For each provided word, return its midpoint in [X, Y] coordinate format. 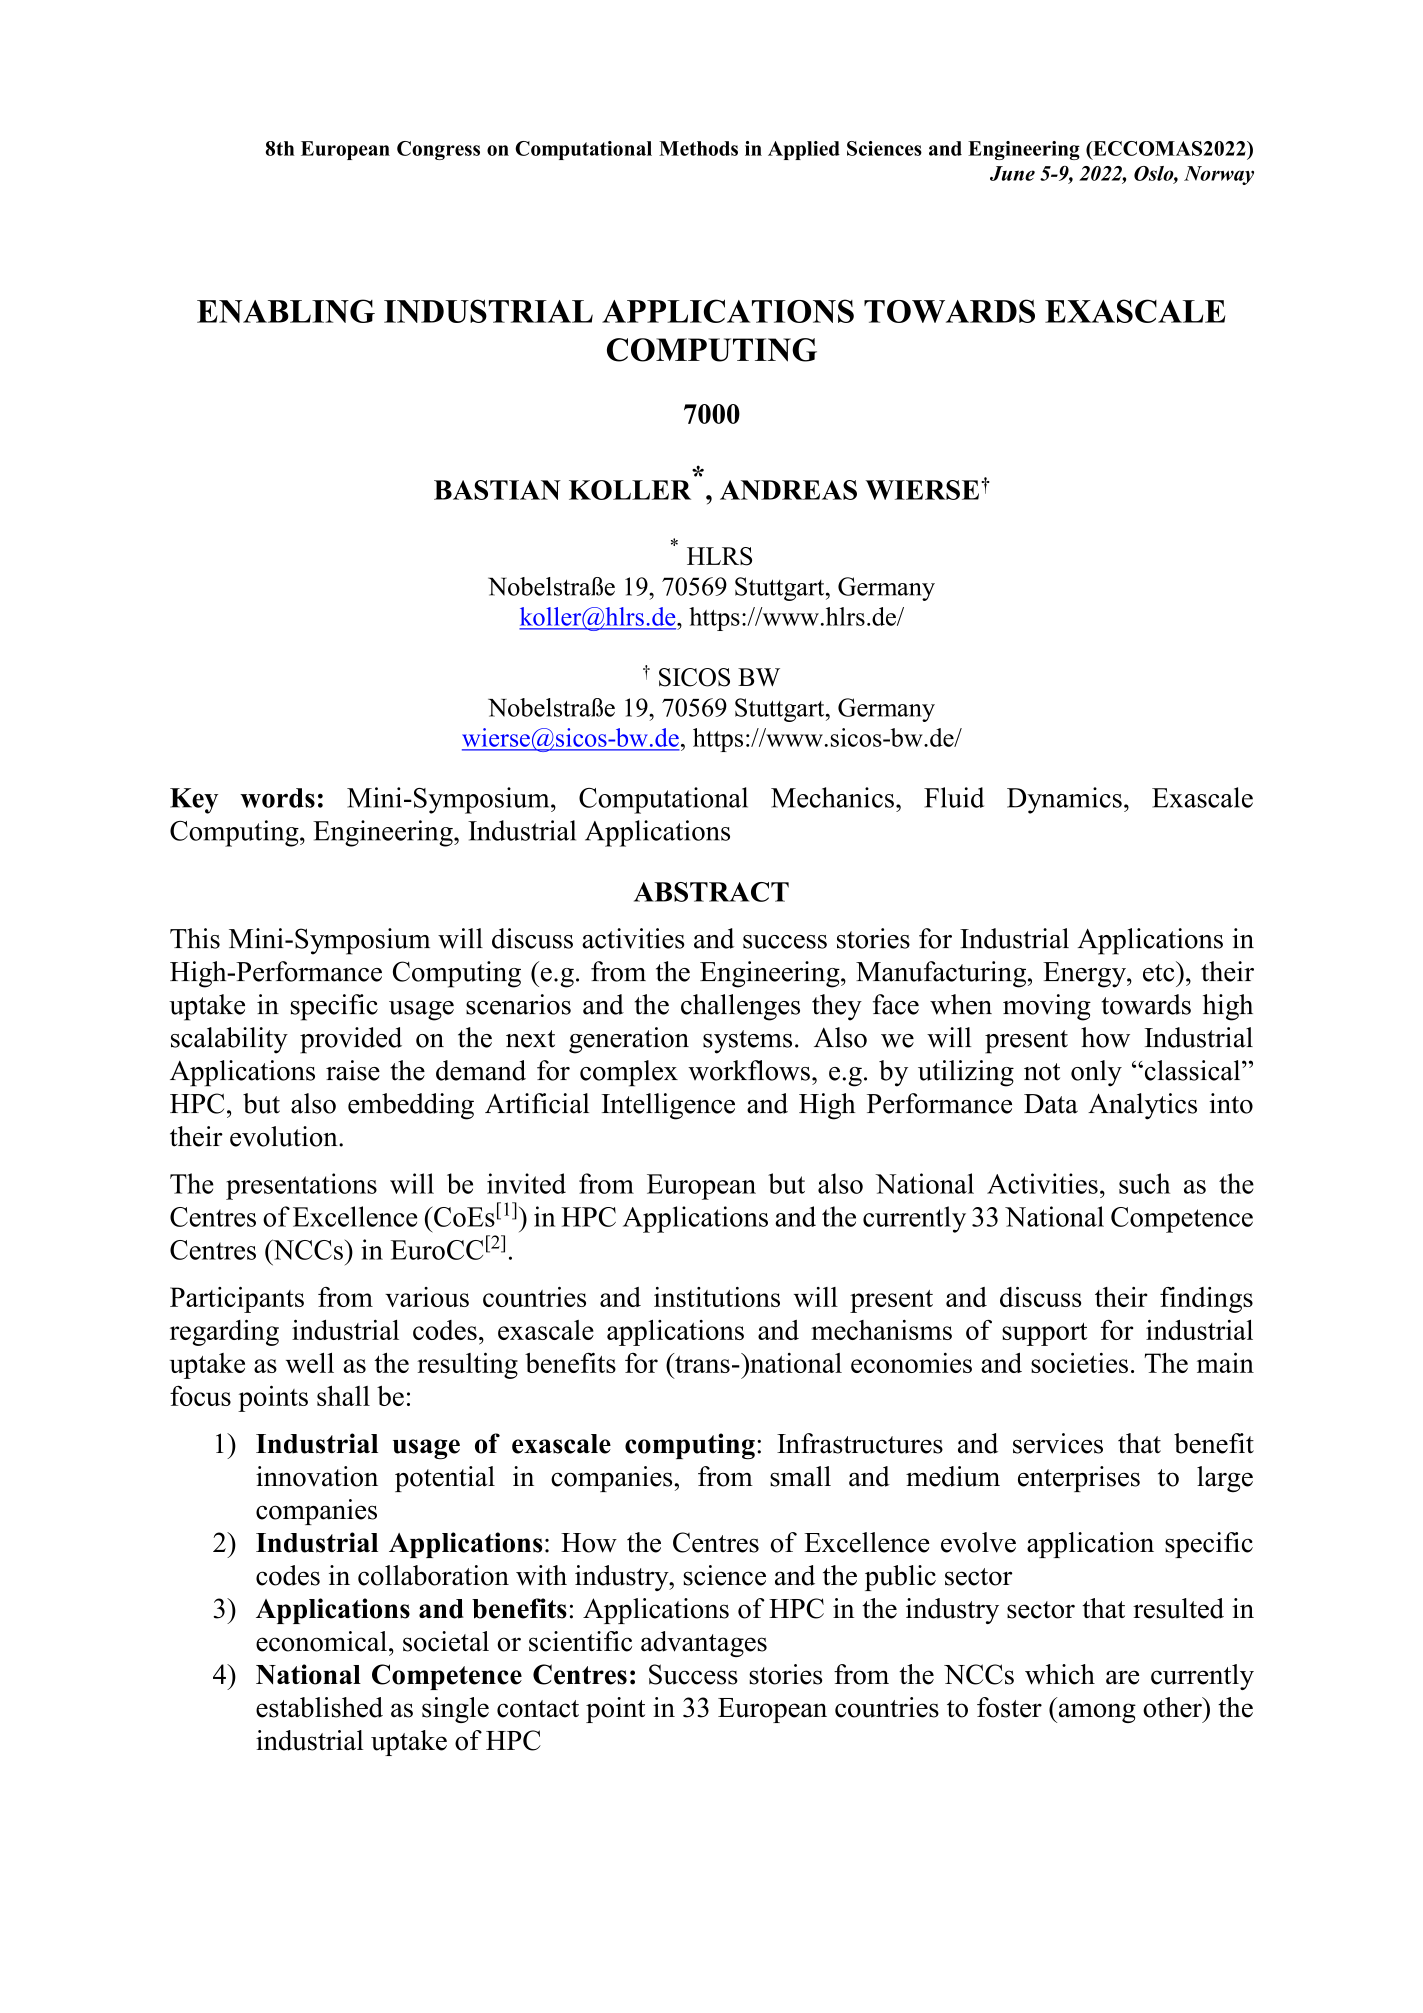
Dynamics [1064, 800]
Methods [698, 148]
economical [321, 1641]
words [277, 798]
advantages [704, 1644]
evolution [285, 1136]
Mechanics [832, 797]
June [1012, 173]
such [1144, 1183]
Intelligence [668, 1106]
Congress [438, 150]
